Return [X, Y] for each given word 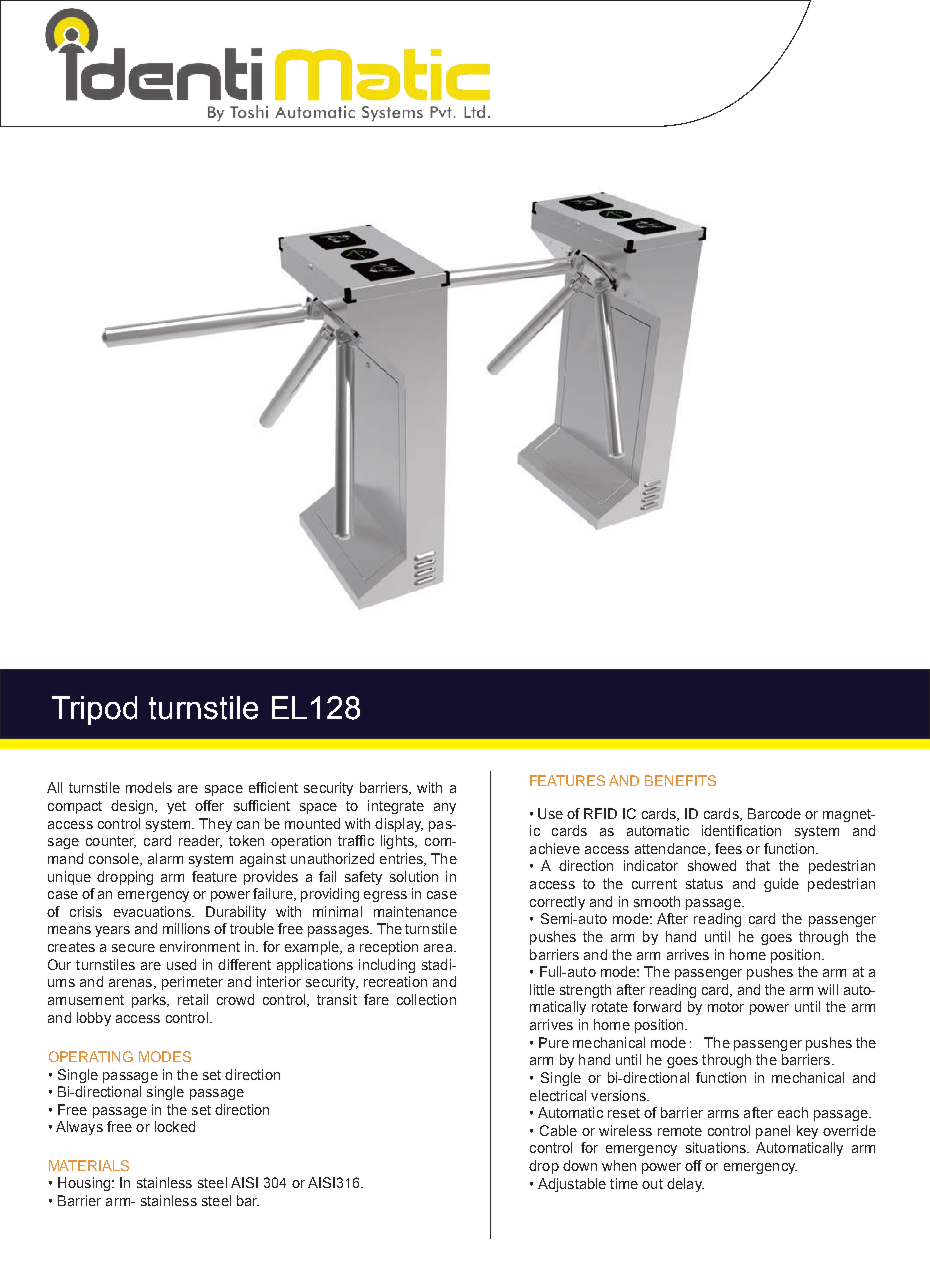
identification [741, 830]
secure [133, 948]
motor [726, 1007]
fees [728, 848]
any [445, 808]
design [133, 807]
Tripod [94, 710]
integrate [396, 807]
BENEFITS [680, 780]
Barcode [774, 813]
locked [175, 1126]
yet [176, 807]
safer [477, 111]
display [399, 825]
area [439, 948]
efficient [273, 787]
